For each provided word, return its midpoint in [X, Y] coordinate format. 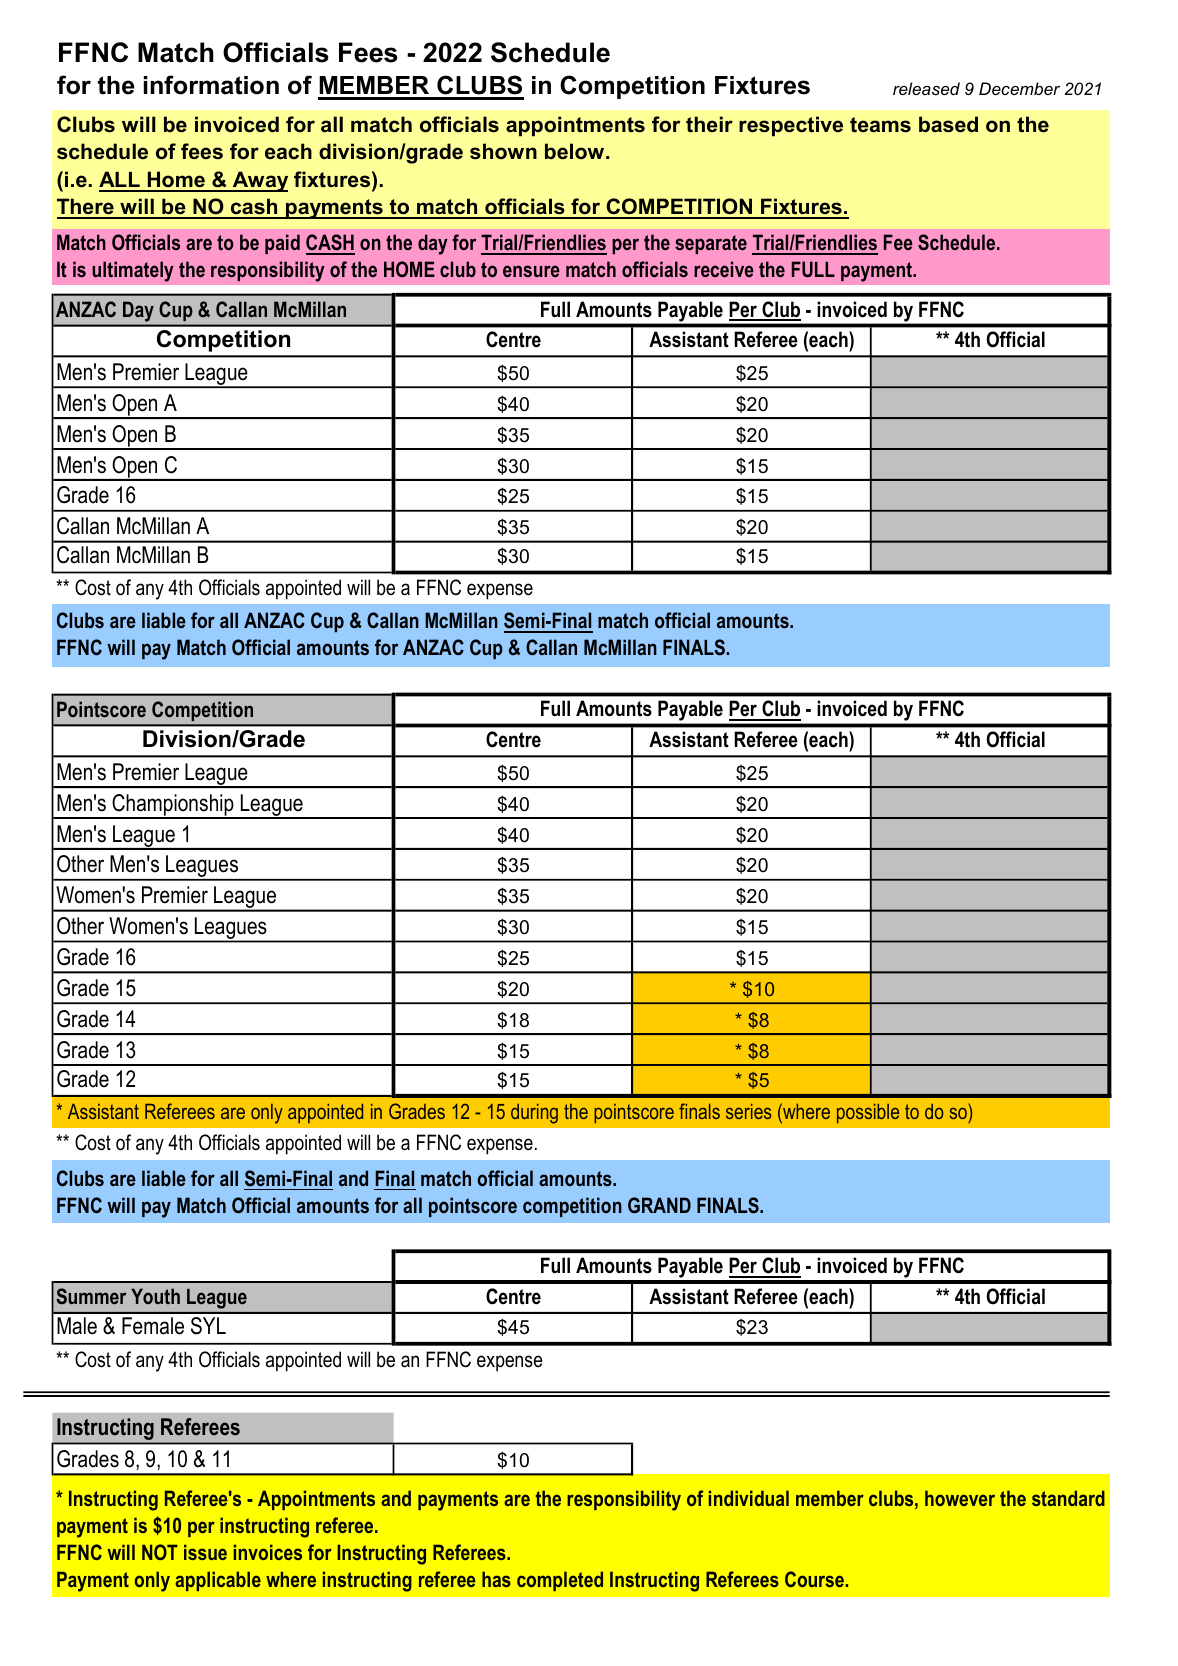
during [534, 1114]
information [211, 85]
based [948, 124]
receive [724, 269]
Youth [155, 1296]
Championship [173, 806]
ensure [531, 271]
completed [560, 1581]
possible [868, 1113]
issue [205, 1552]
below [576, 151]
